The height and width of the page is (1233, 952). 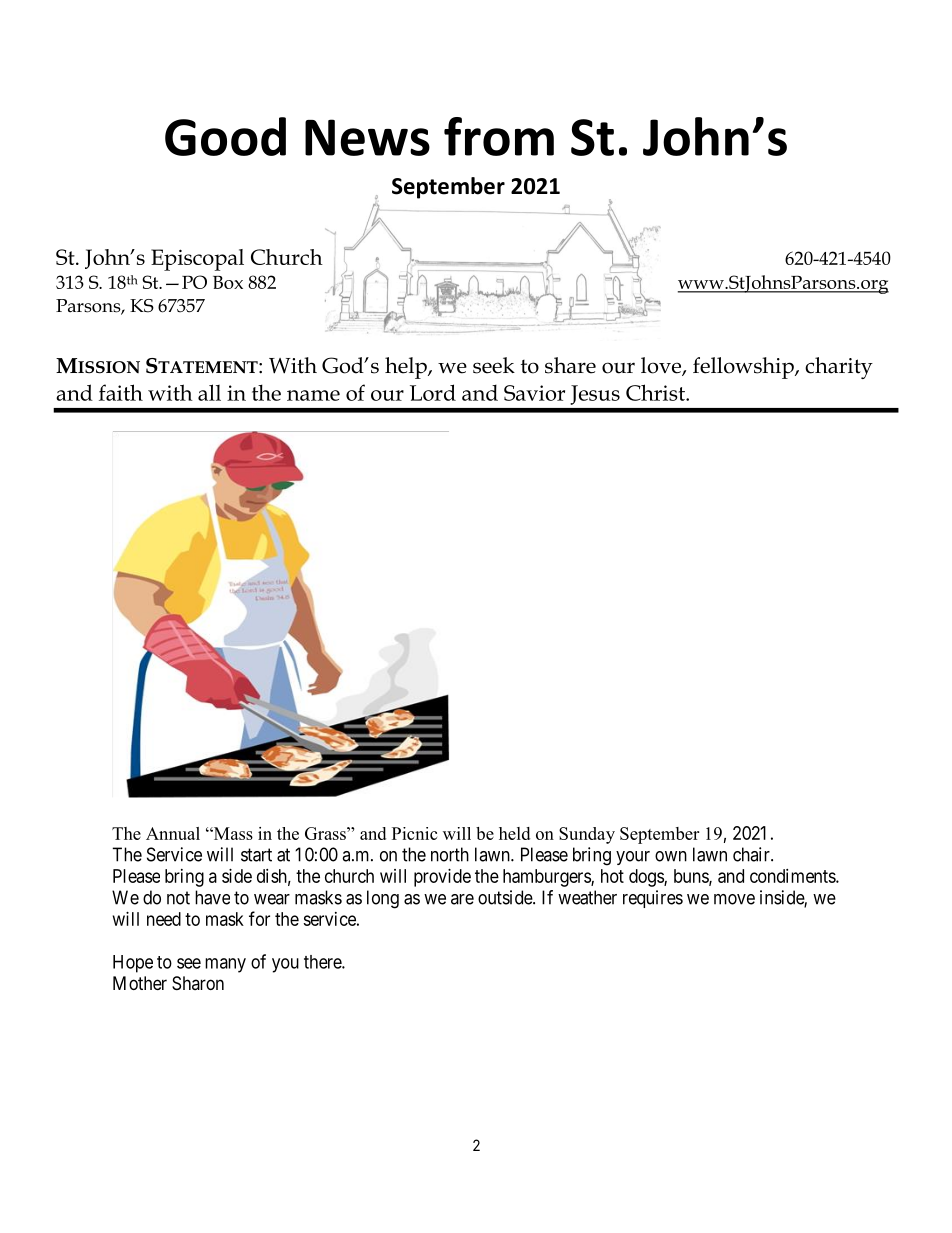 I want to click on from, so click(x=499, y=136).
